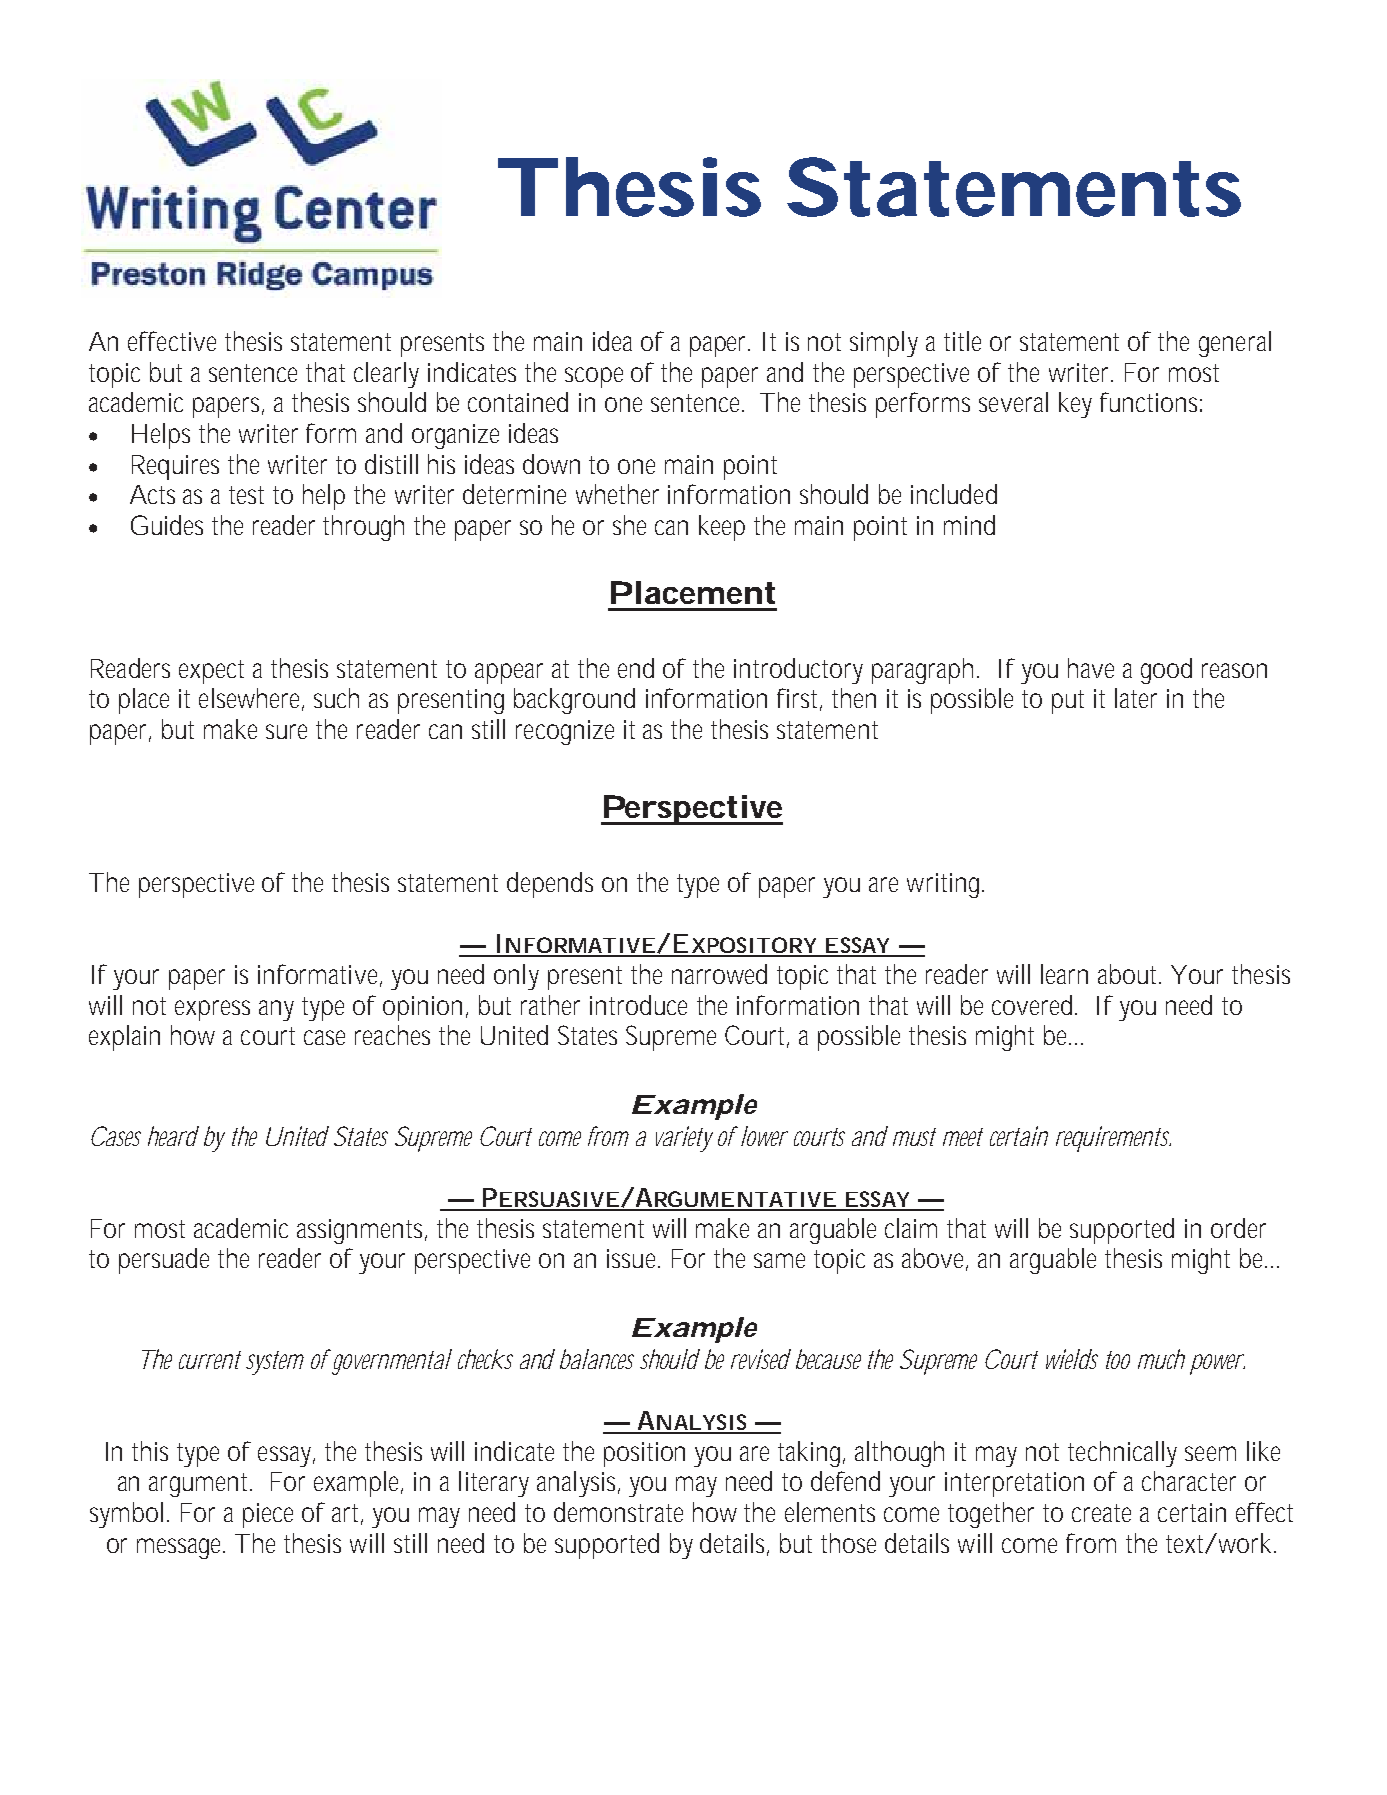  Describe the element at coordinates (719, 974) in the document. I see `narrowed` at that location.
